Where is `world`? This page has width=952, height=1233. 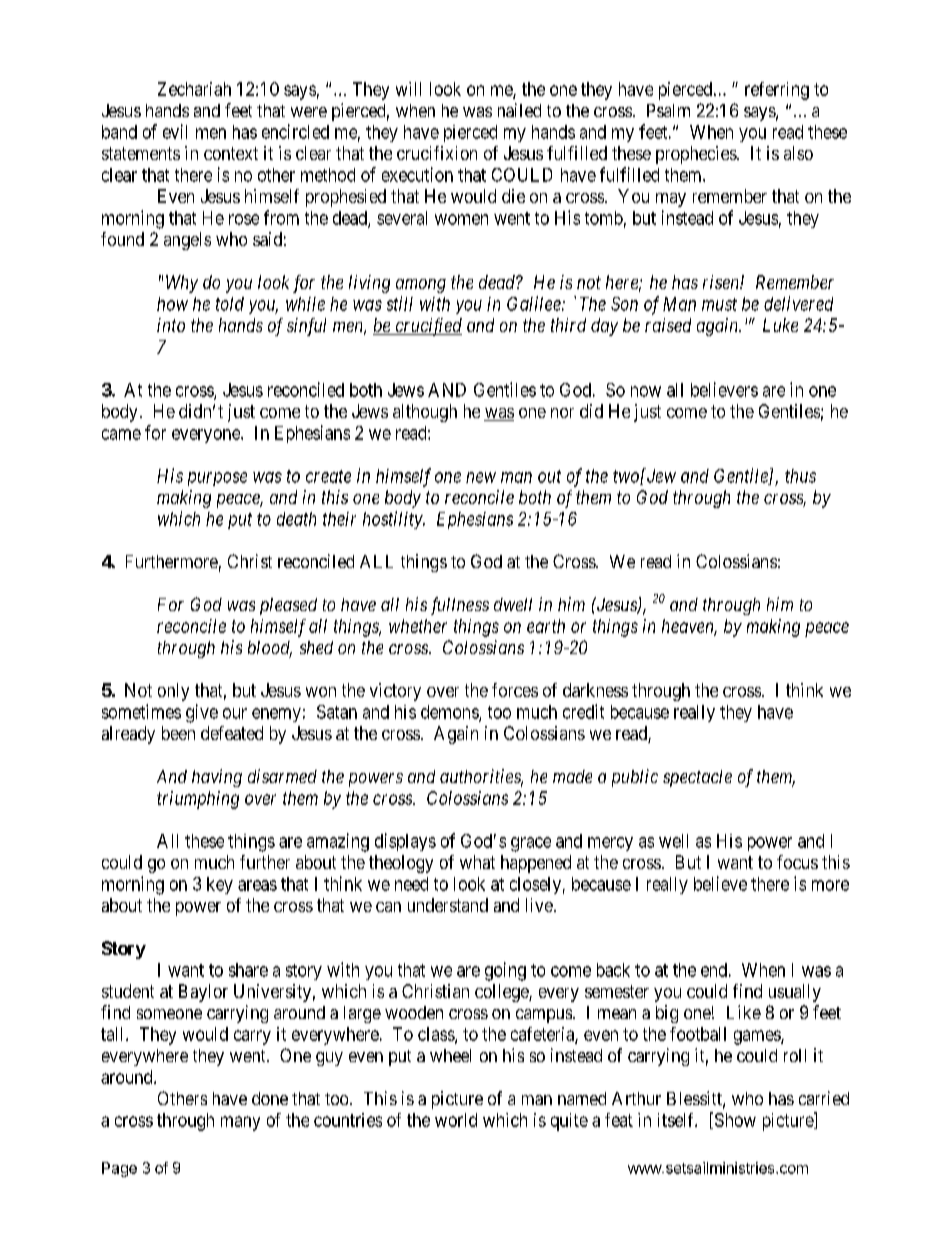
world is located at coordinates (456, 1120).
